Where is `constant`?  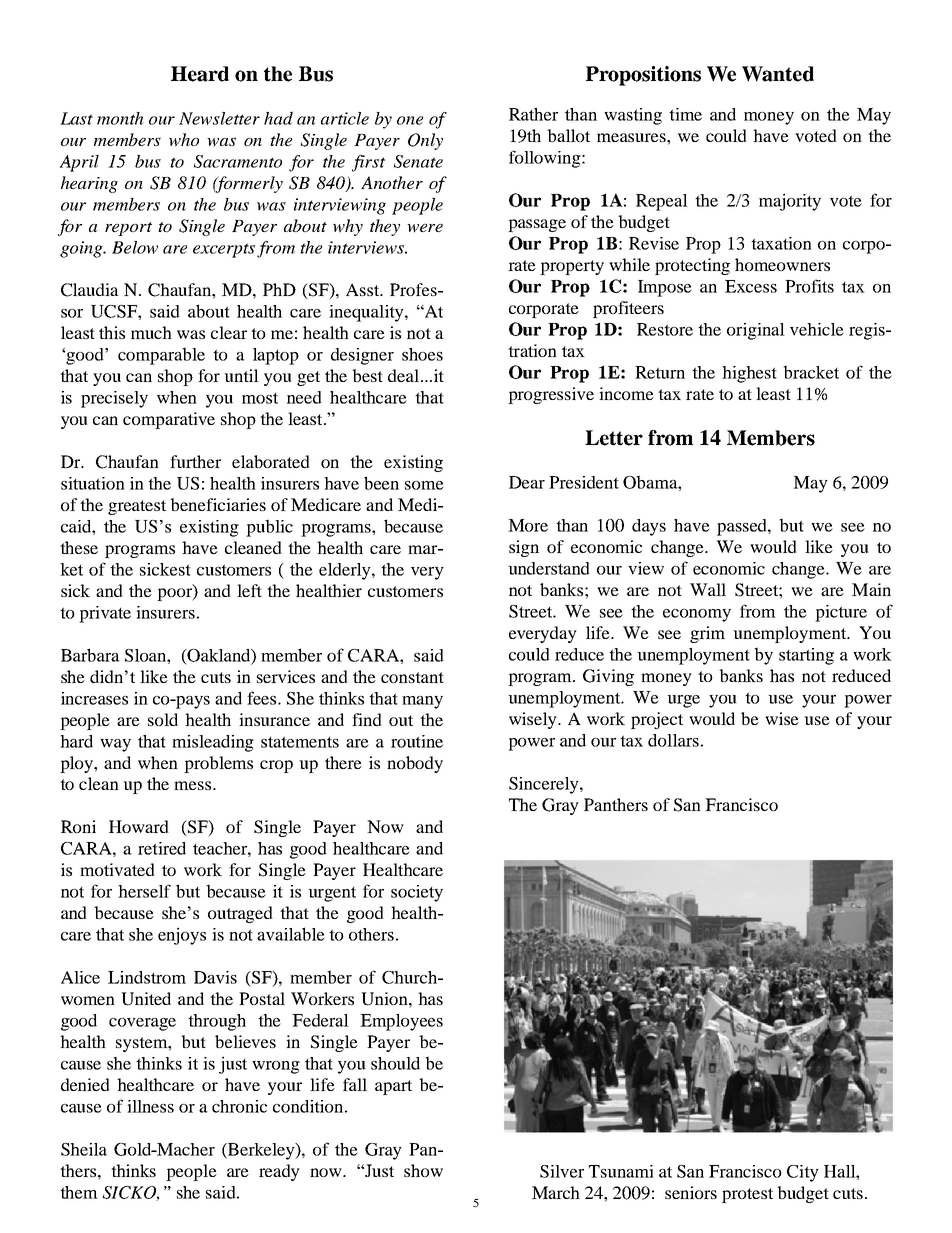 constant is located at coordinates (412, 677).
